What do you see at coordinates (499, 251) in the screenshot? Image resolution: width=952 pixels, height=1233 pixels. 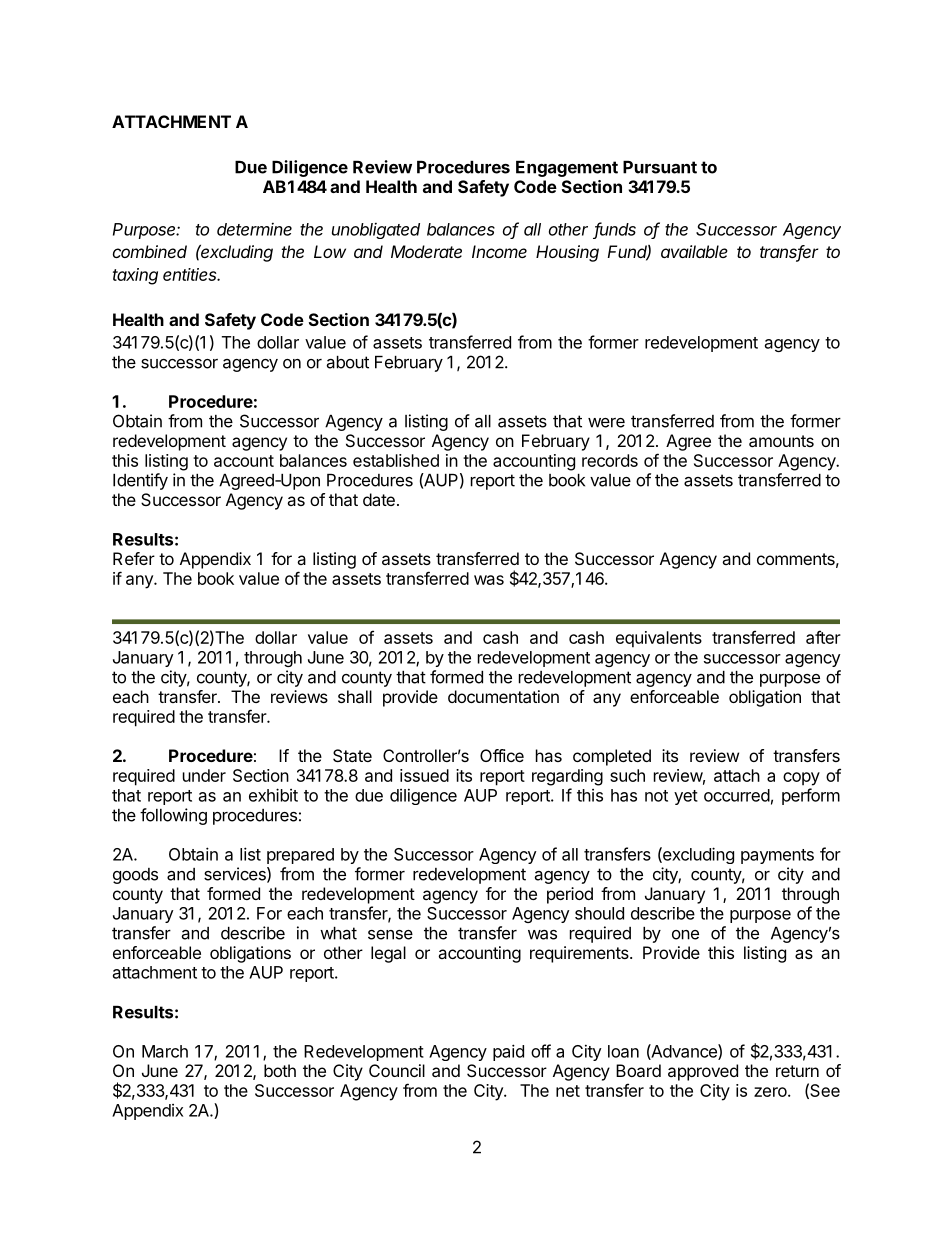 I see `Income` at bounding box center [499, 251].
